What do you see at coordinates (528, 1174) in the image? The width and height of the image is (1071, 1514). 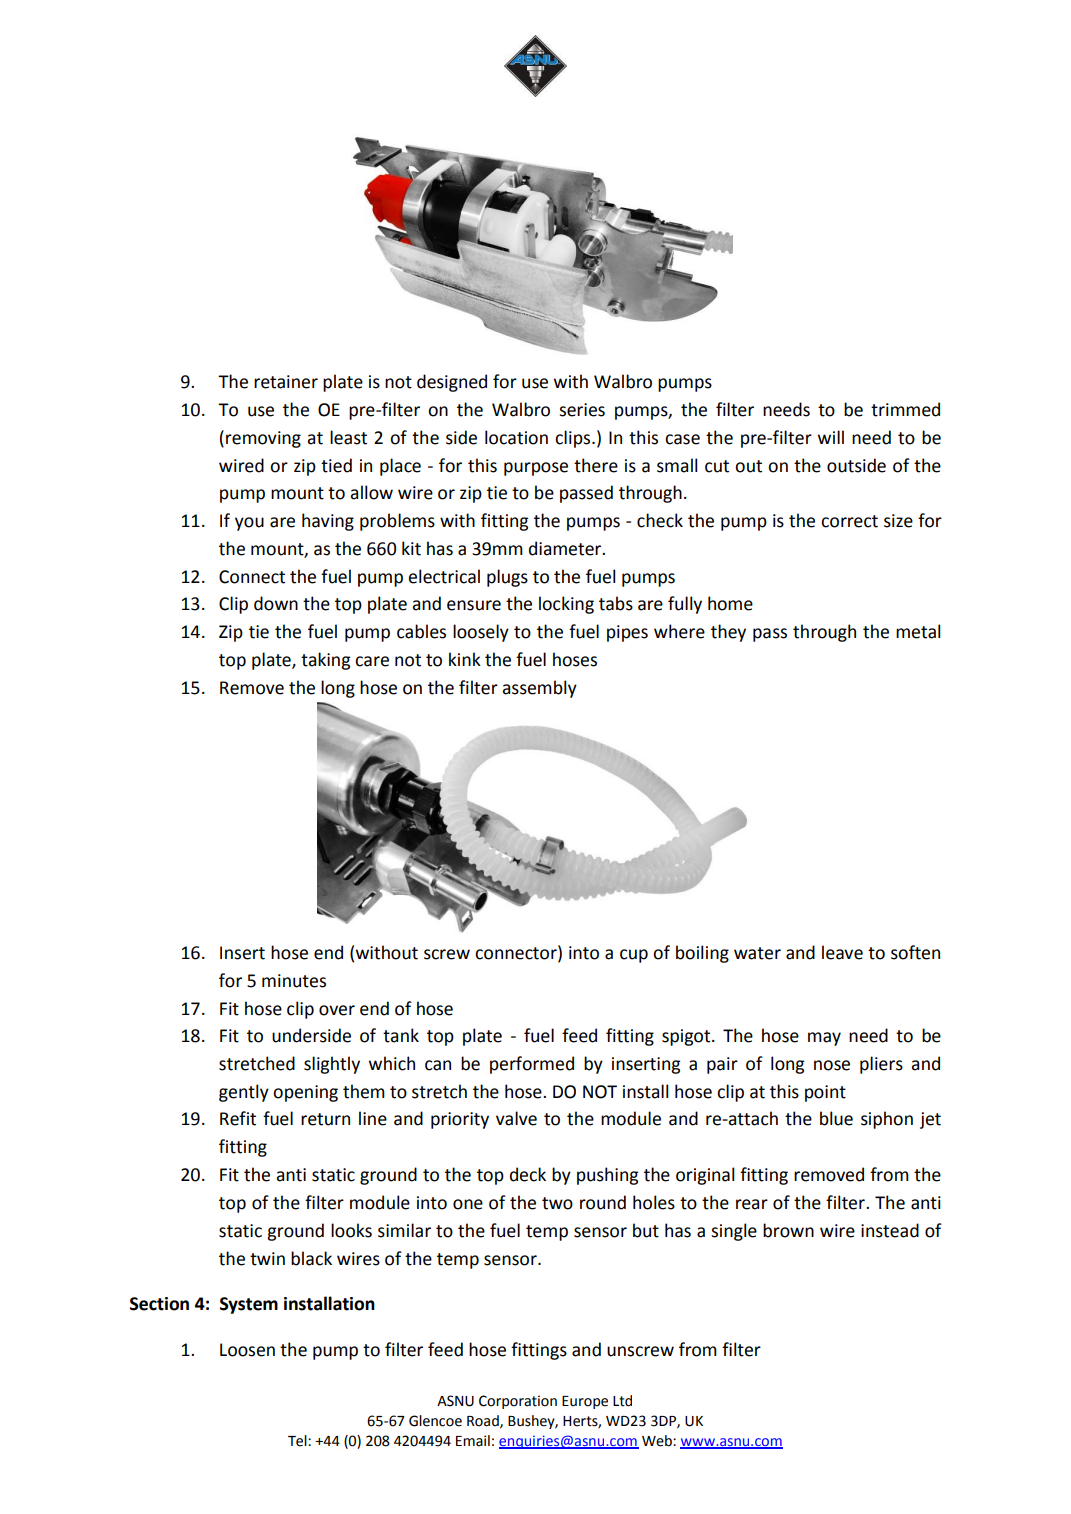 I see `deck` at bounding box center [528, 1174].
